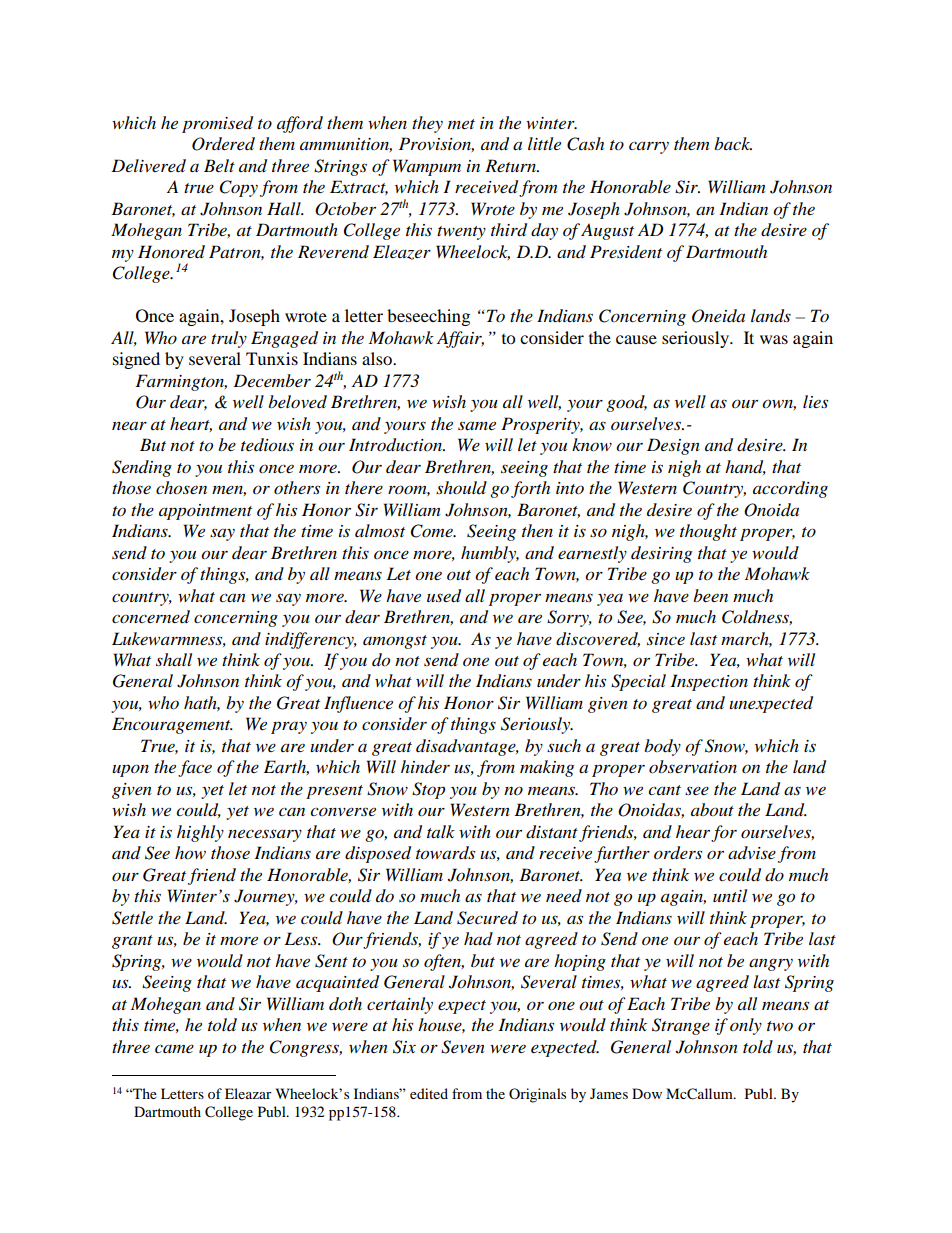  Describe the element at coordinates (746, 1026) in the document. I see `only` at that location.
